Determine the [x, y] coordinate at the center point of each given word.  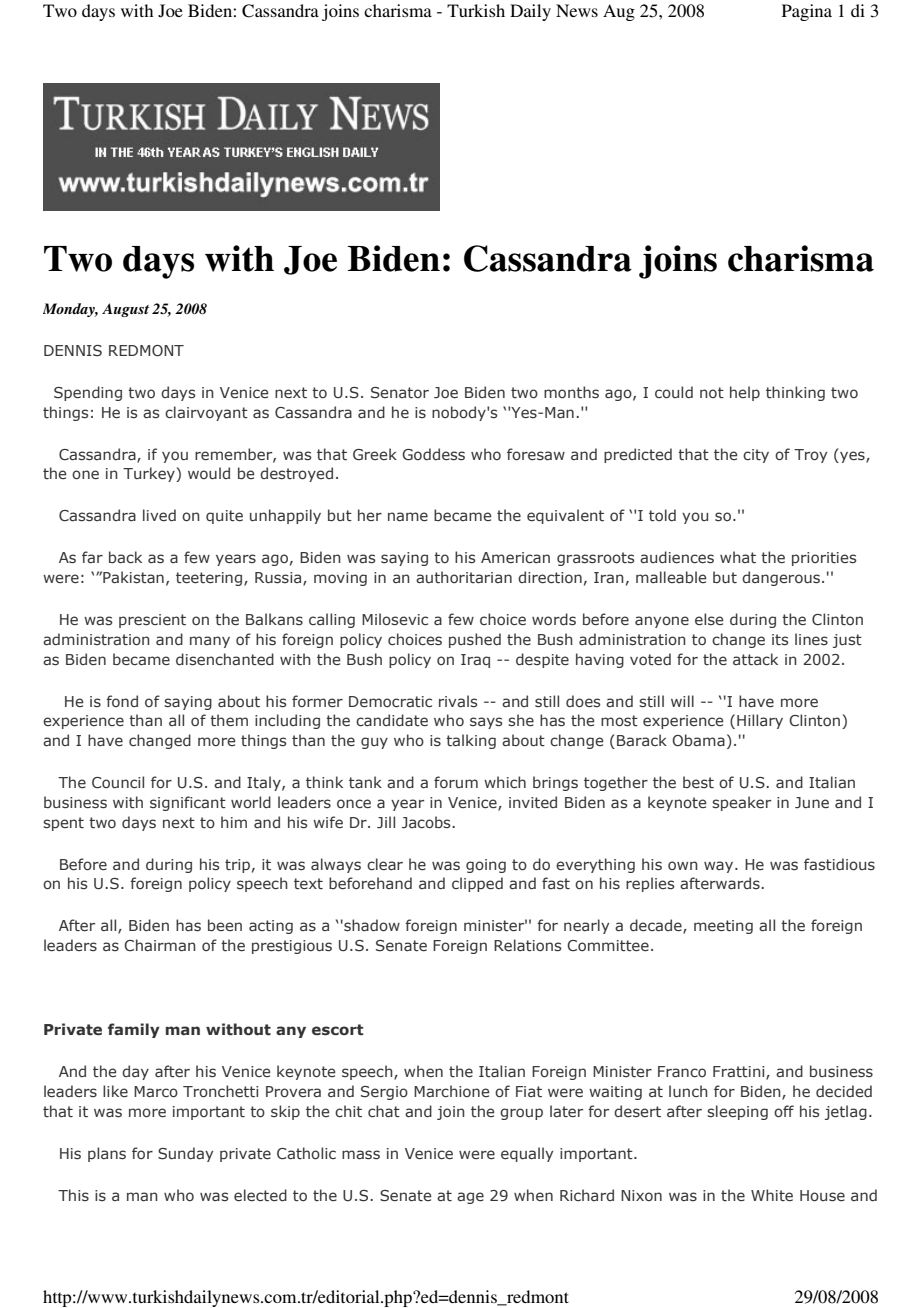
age [470, 1198]
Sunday [185, 1154]
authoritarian [464, 577]
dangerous [781, 578]
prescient [152, 621]
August [125, 310]
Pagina [807, 12]
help [745, 393]
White [772, 1195]
